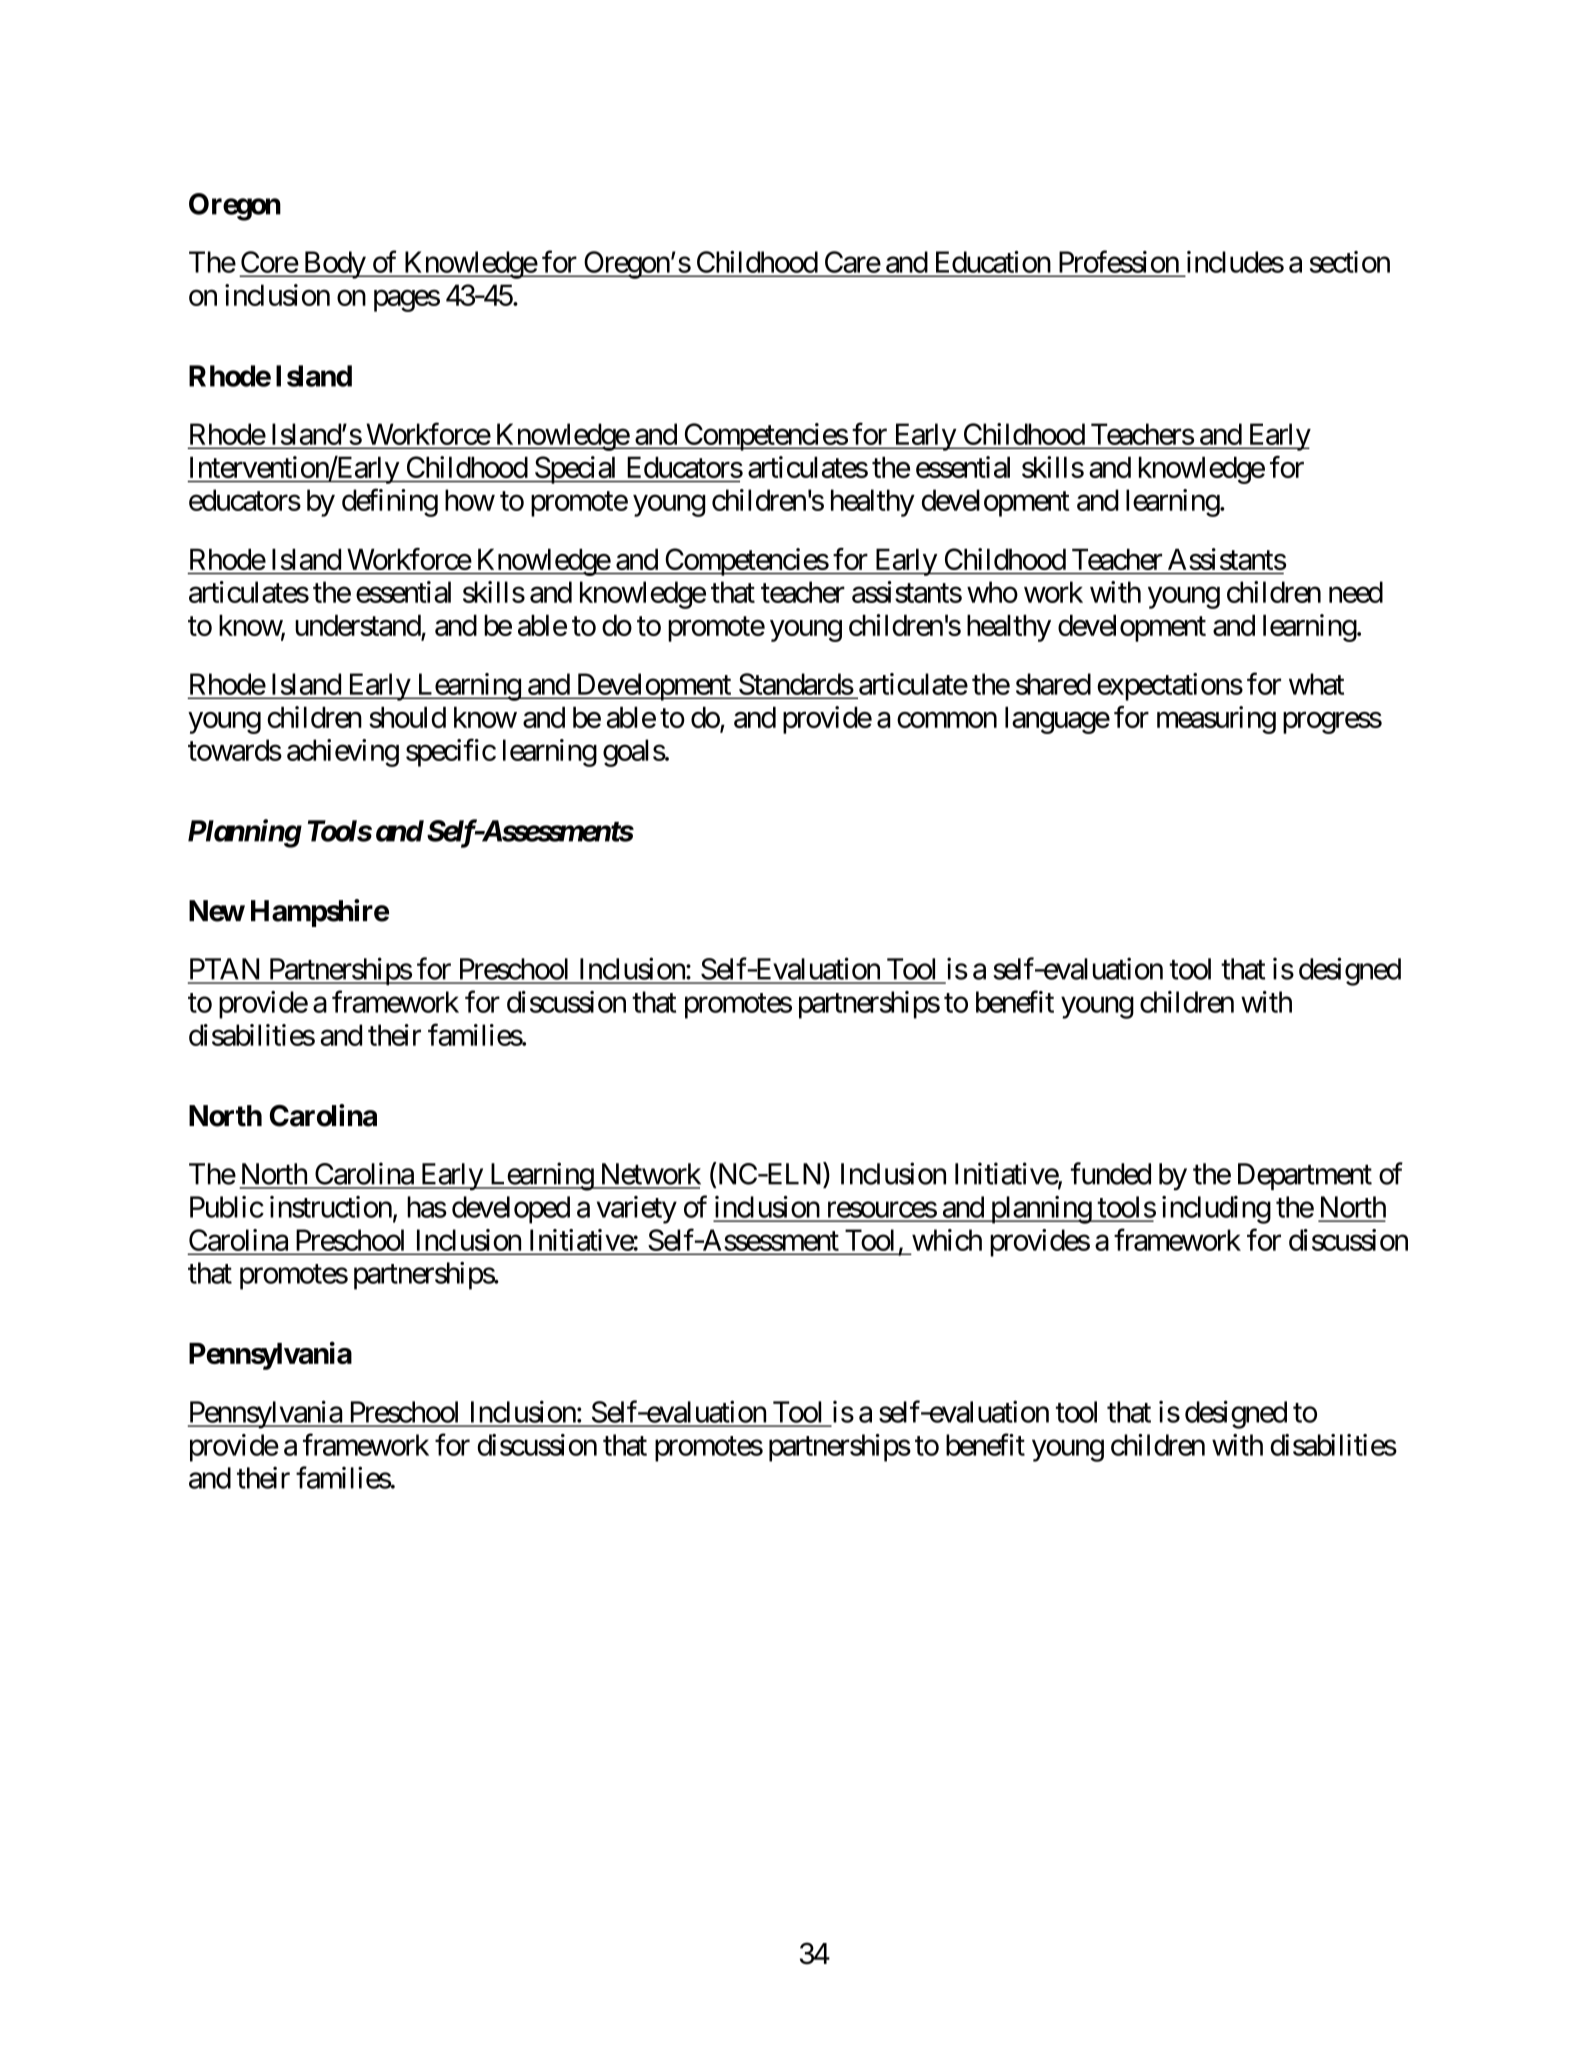  Describe the element at coordinates (1316, 684) in the page. I see `what` at that location.
